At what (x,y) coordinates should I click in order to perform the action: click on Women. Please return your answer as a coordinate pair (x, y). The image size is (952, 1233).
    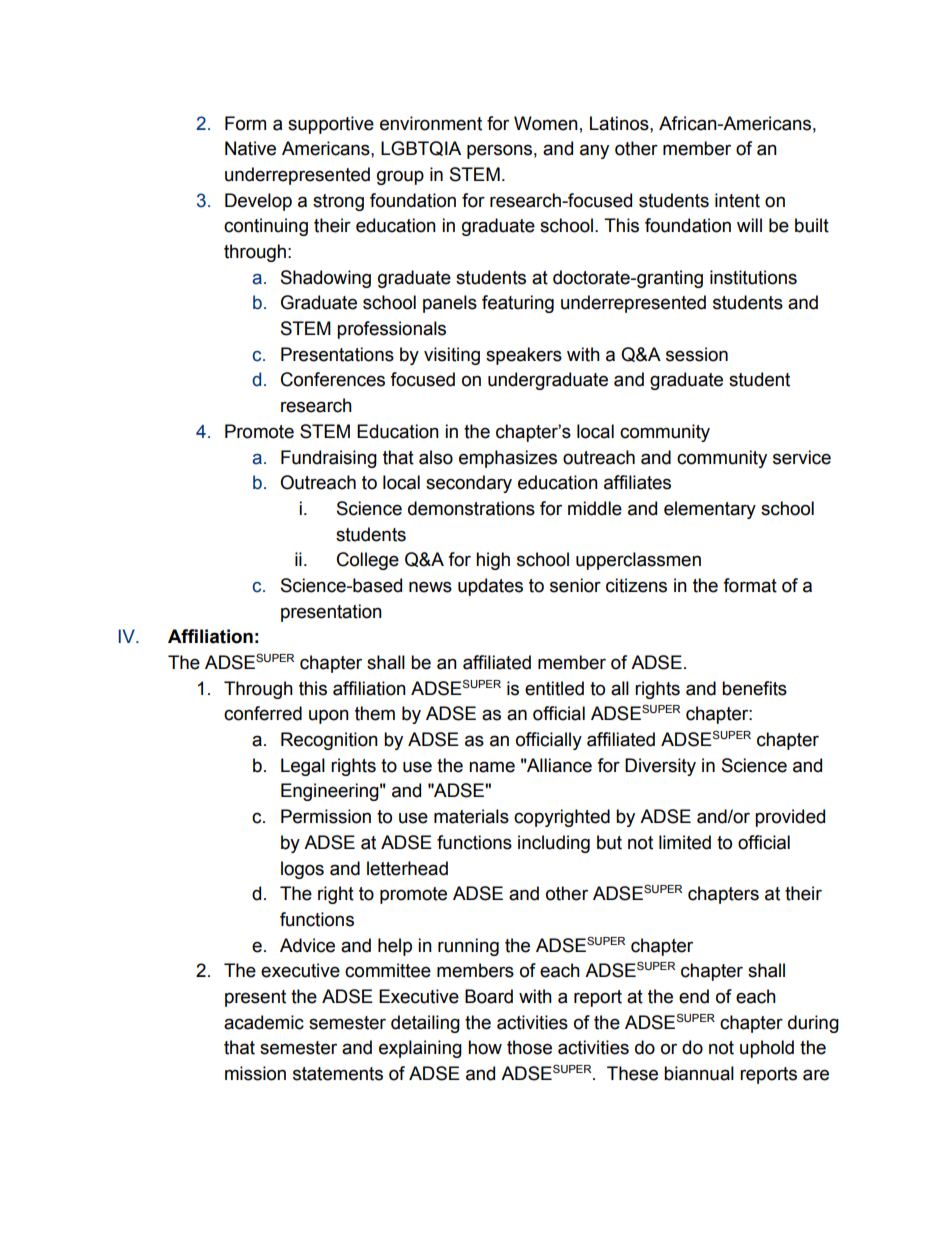
    Looking at the image, I should click on (546, 123).
